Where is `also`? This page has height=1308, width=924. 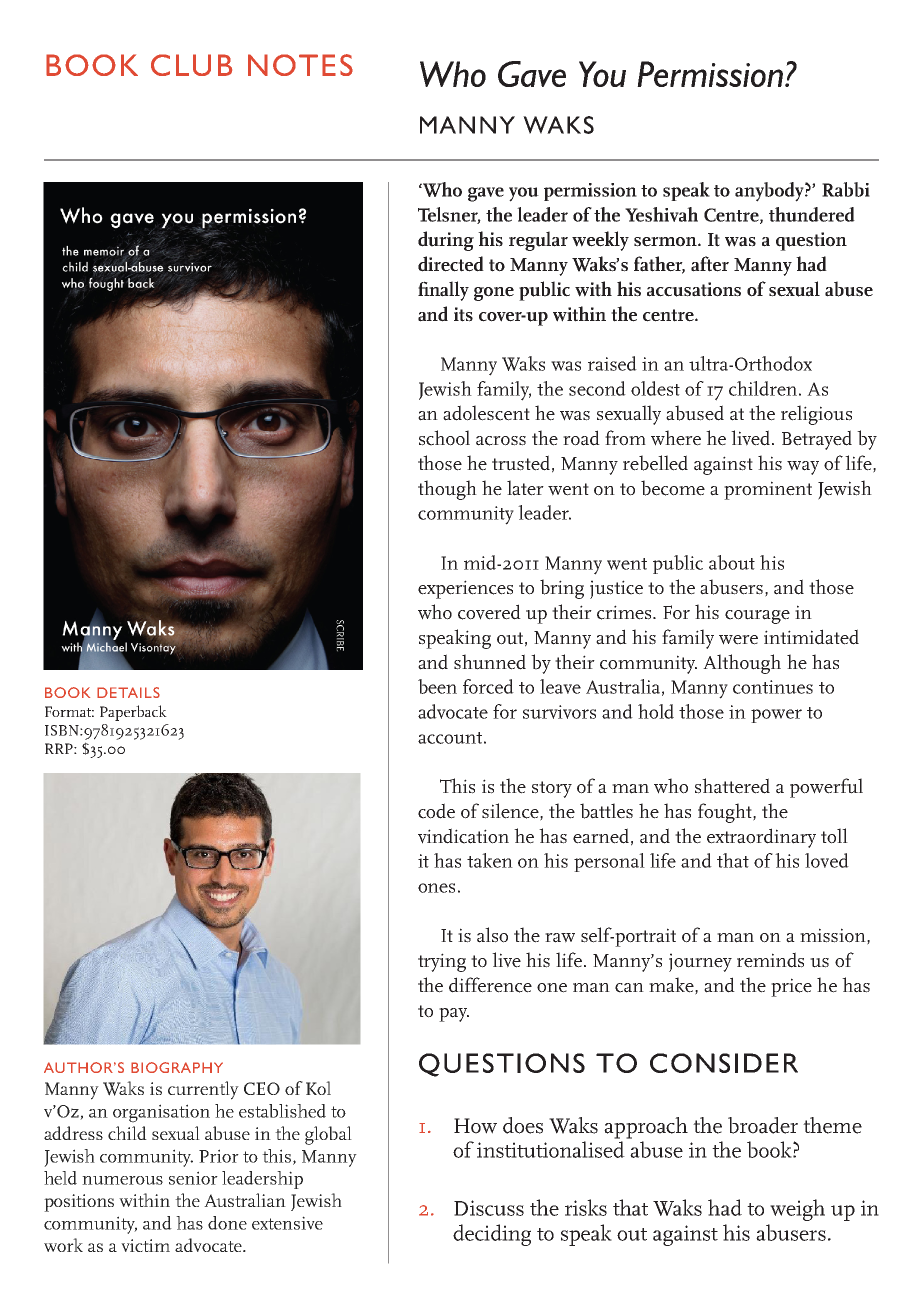 also is located at coordinates (492, 935).
